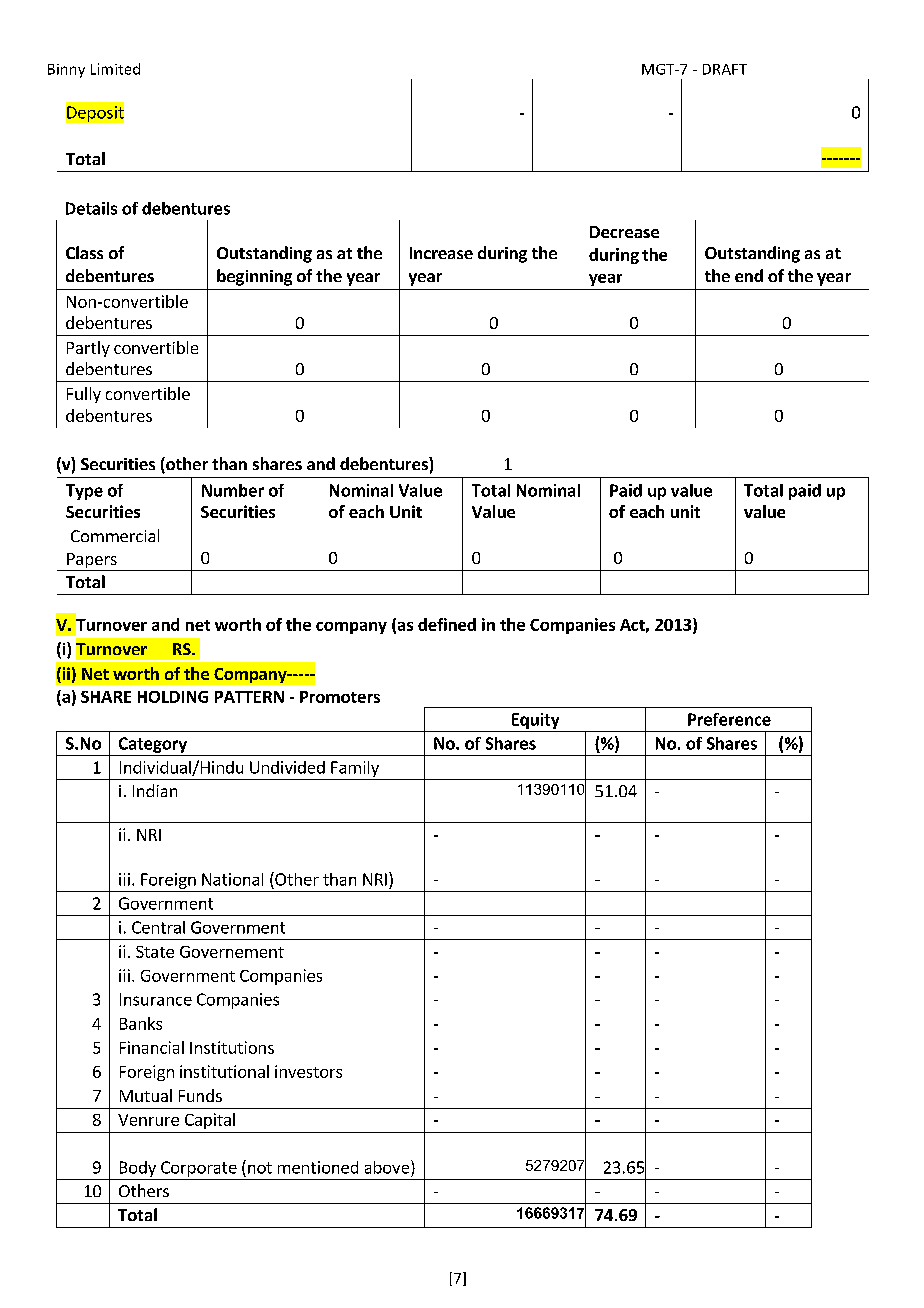  I want to click on mentioned, so click(318, 1167).
